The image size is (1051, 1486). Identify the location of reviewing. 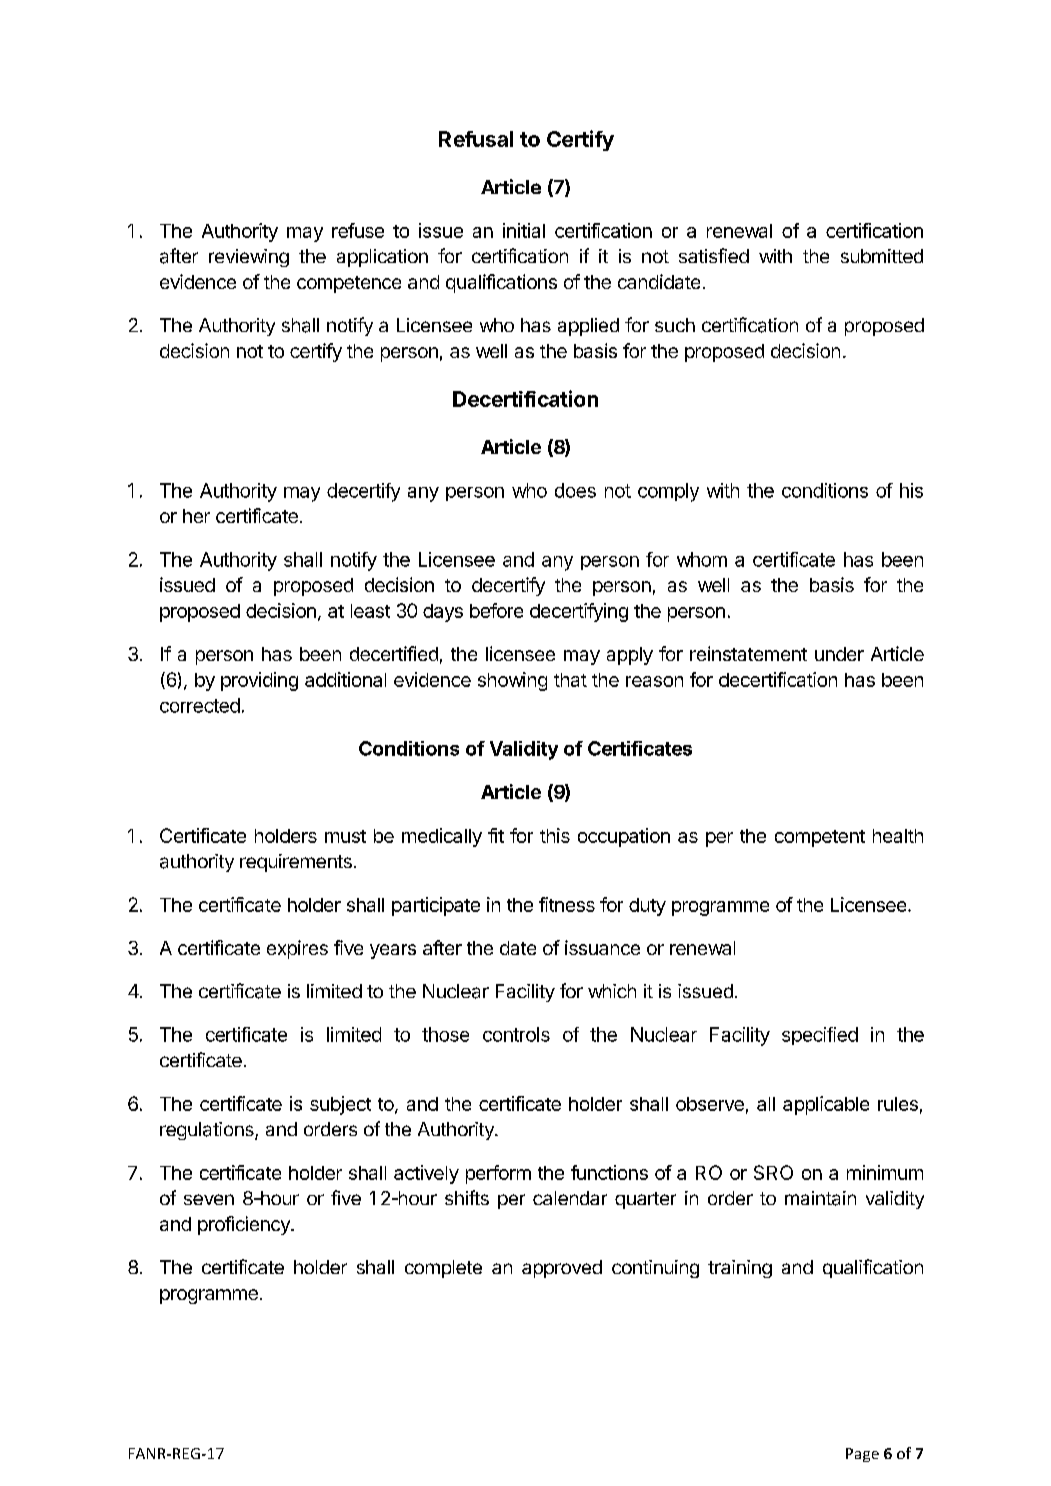
(249, 258).
